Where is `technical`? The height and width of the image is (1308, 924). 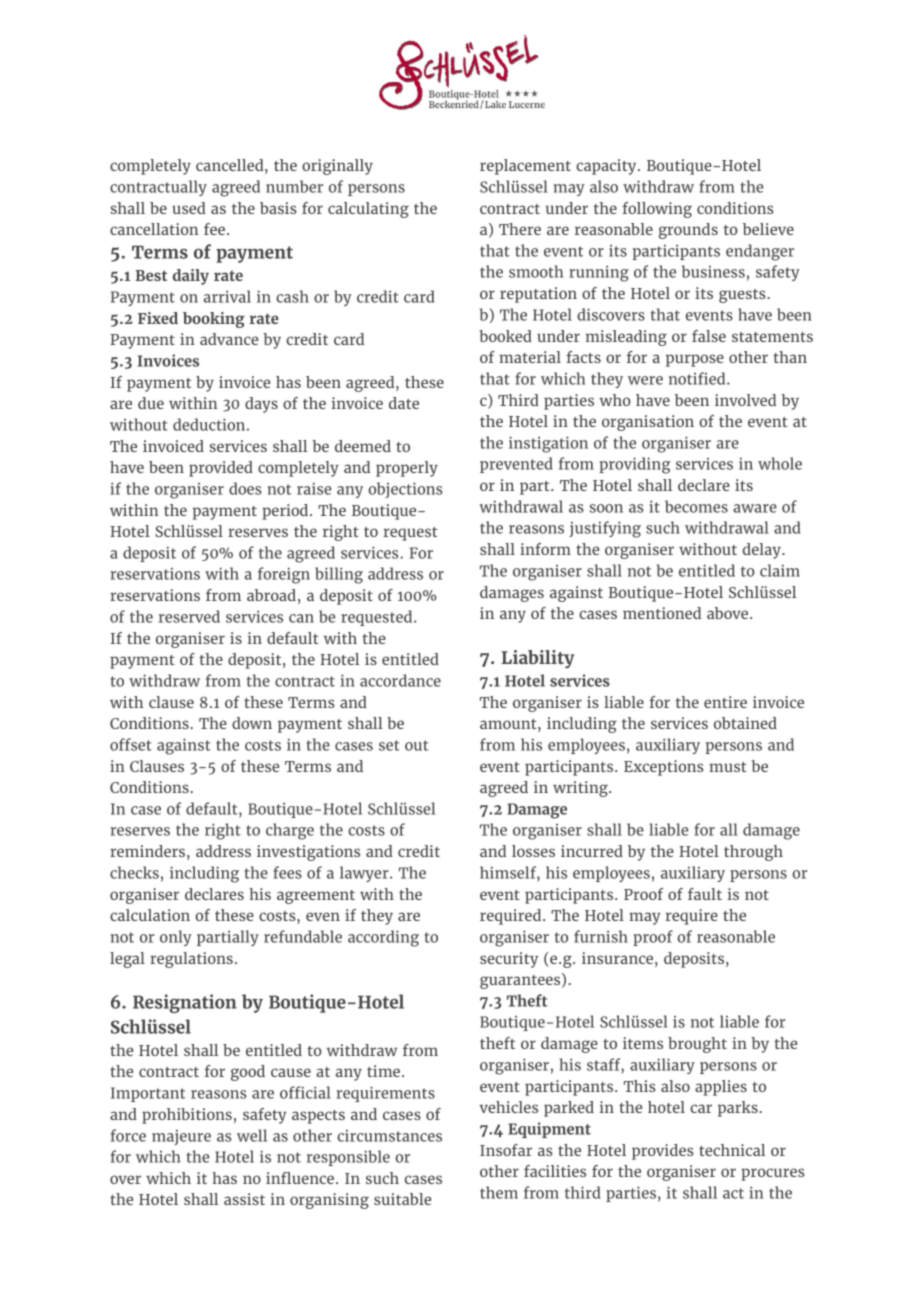
technical is located at coordinates (732, 1150).
